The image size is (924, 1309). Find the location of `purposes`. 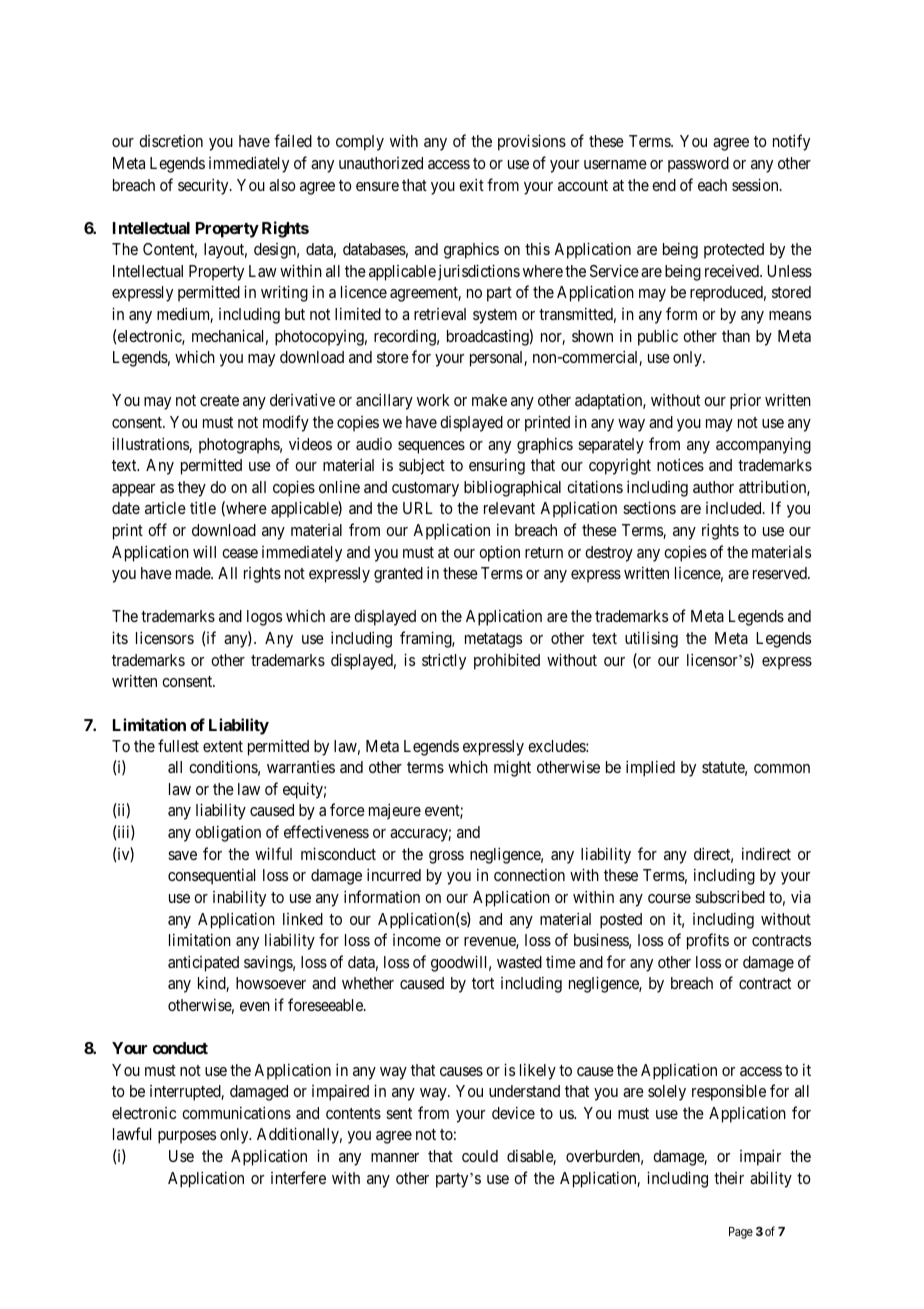

purposes is located at coordinates (187, 1137).
